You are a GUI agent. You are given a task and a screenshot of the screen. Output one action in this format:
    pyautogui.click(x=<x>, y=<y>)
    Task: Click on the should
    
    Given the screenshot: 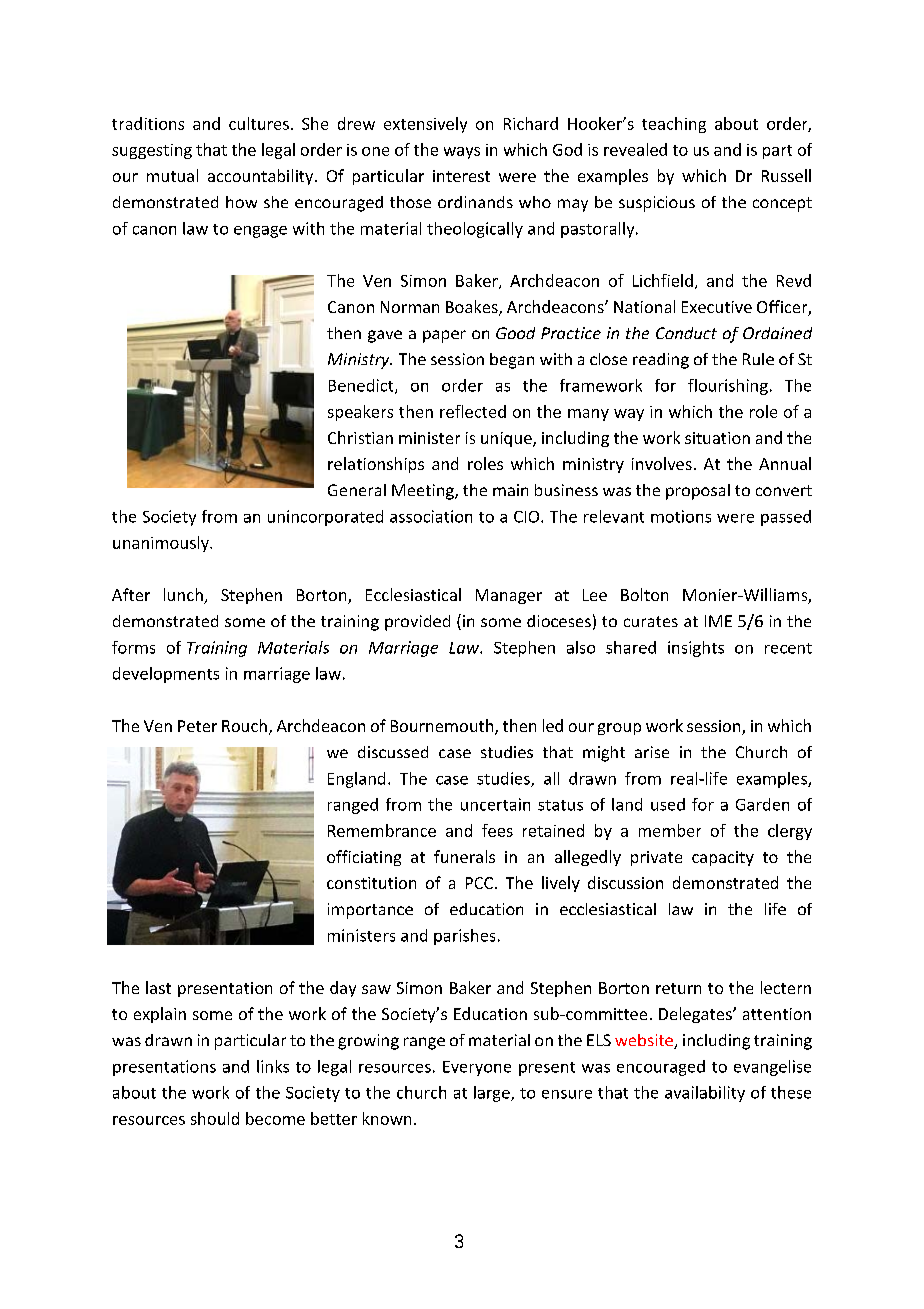 What is the action you would take?
    pyautogui.click(x=215, y=1118)
